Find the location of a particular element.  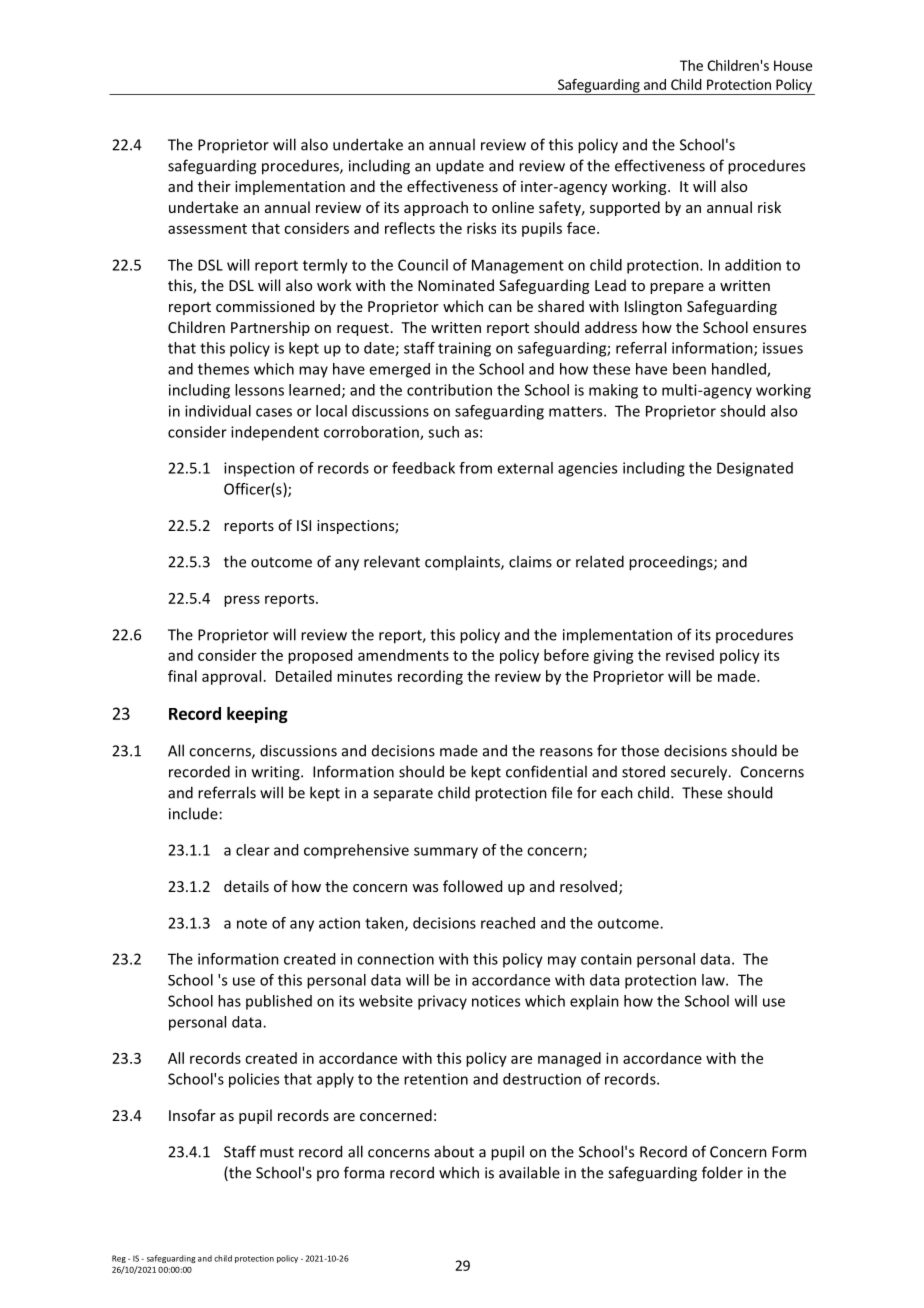

their is located at coordinates (214, 186).
